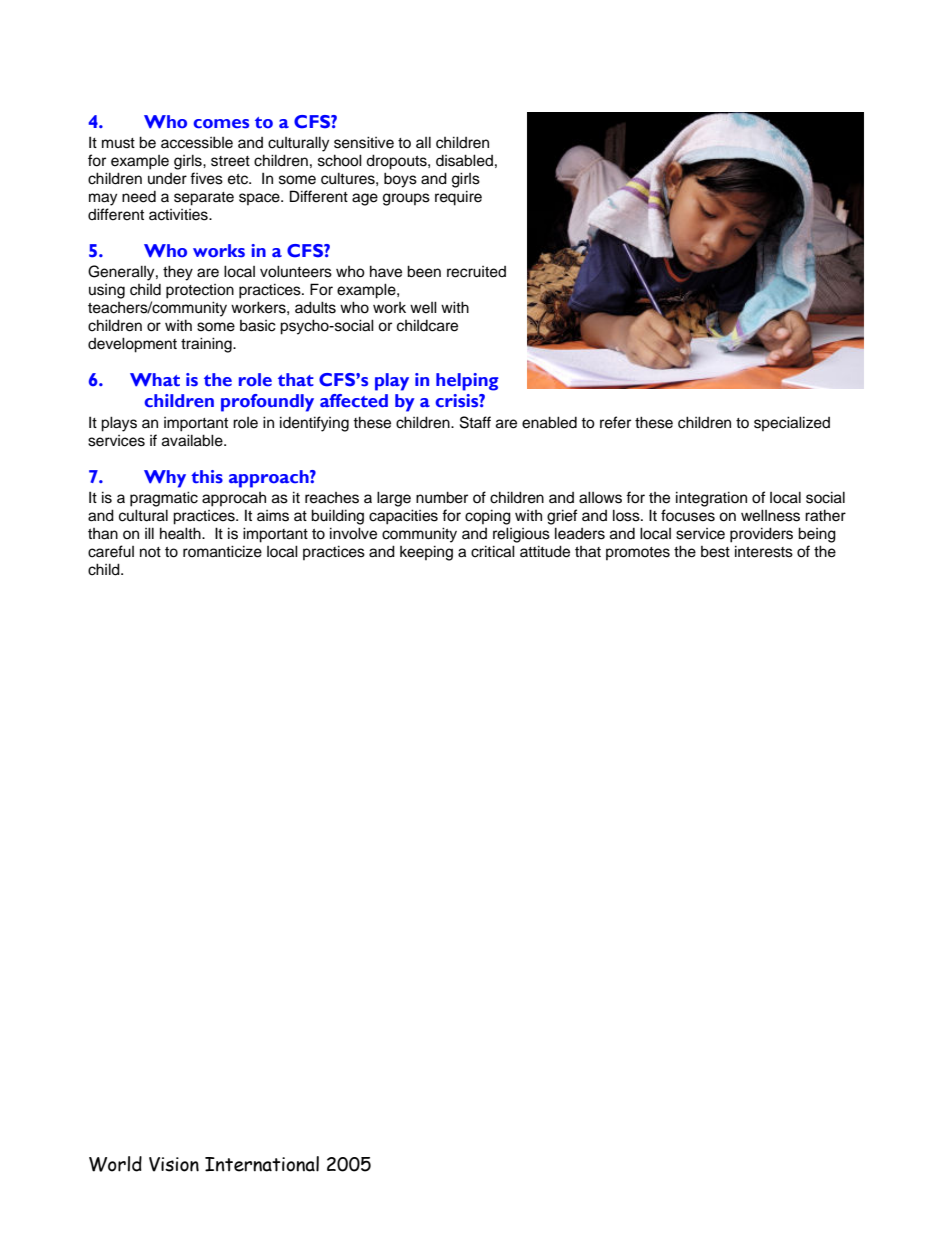 The height and width of the screenshot is (1233, 952). Describe the element at coordinates (197, 142) in the screenshot. I see `accessible` at that location.
